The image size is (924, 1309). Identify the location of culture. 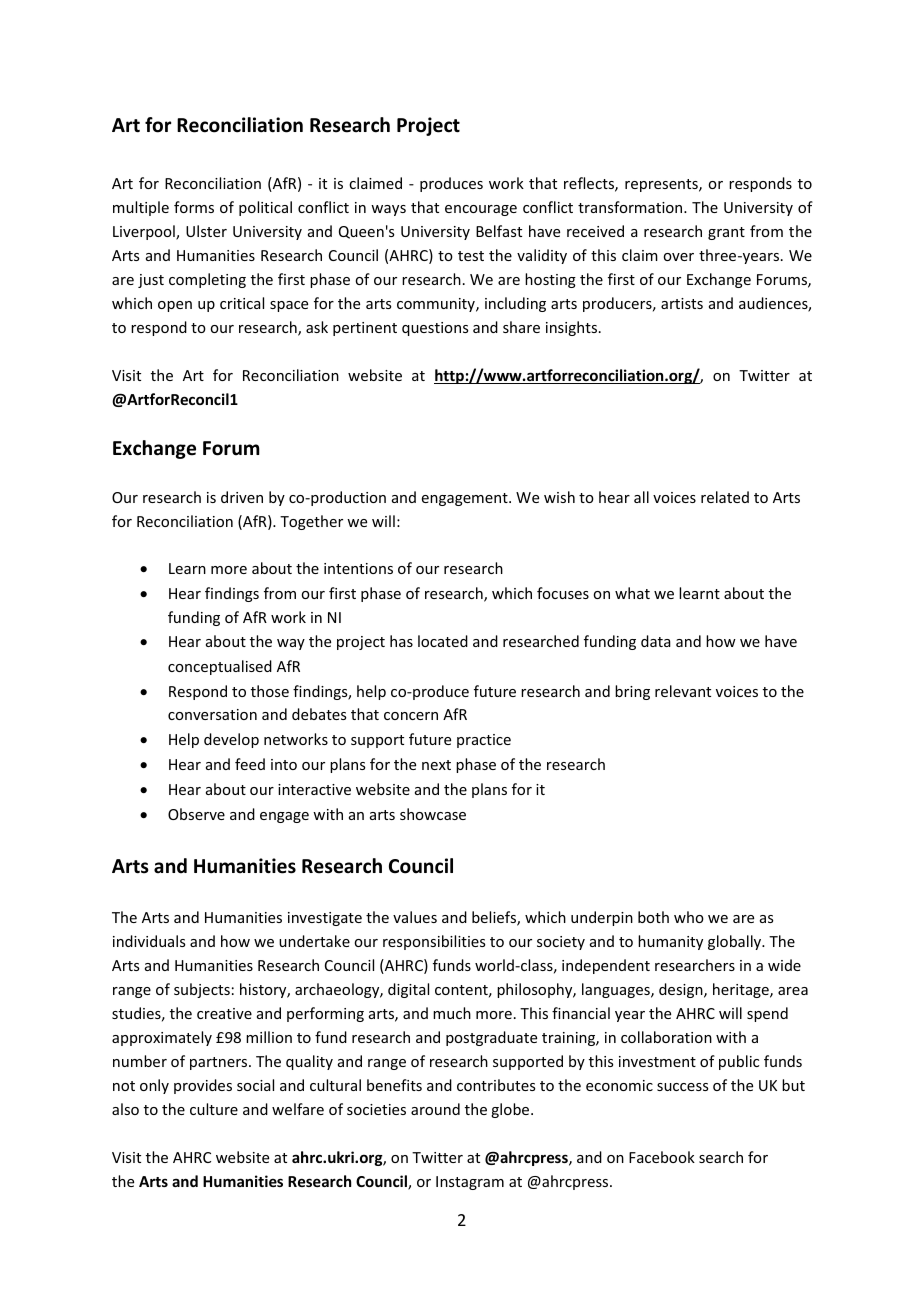
(214, 1109).
